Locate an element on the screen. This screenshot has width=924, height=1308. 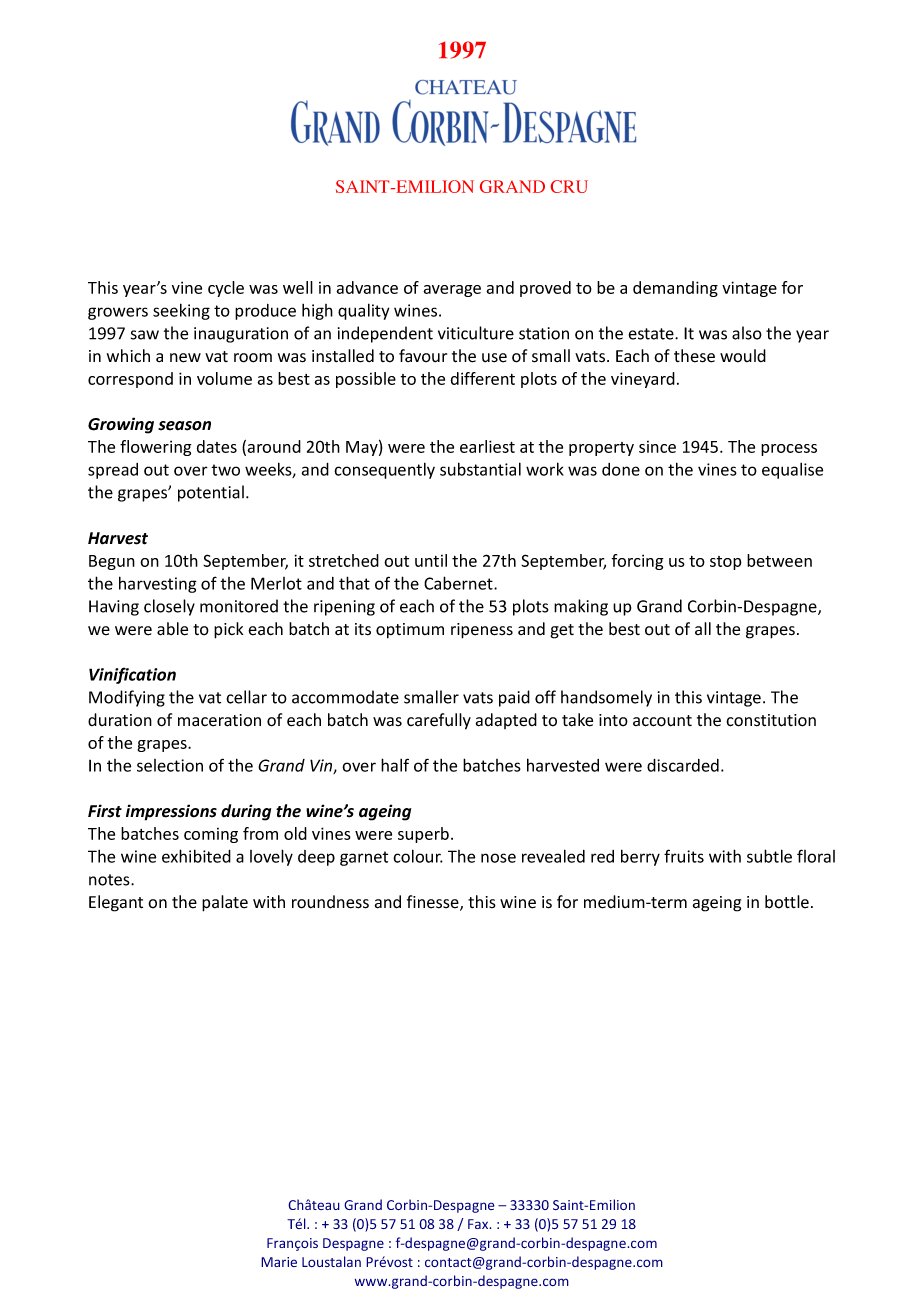
potential is located at coordinates (211, 493).
